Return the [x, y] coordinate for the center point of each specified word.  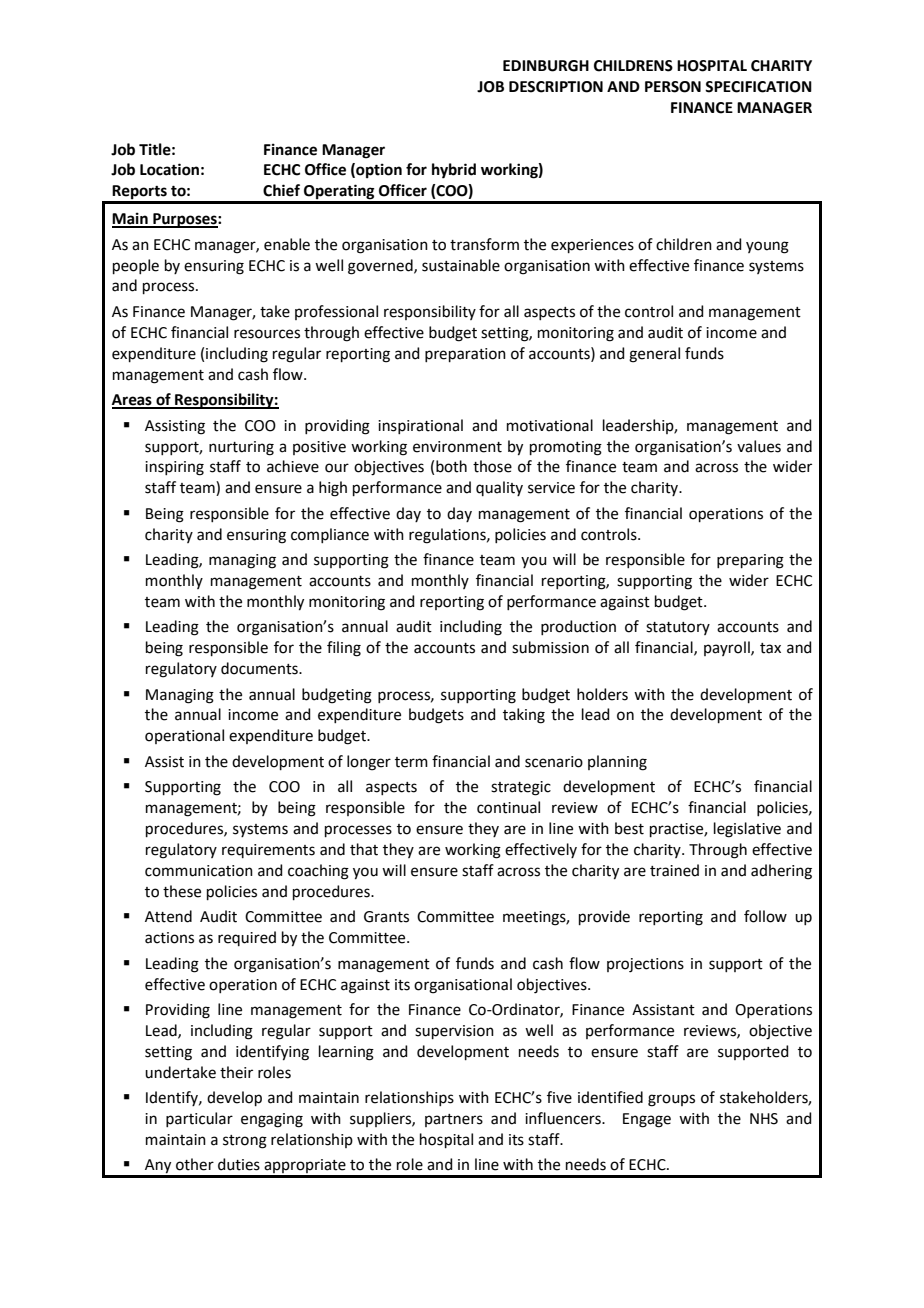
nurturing [241, 448]
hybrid [454, 171]
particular [199, 1119]
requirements [268, 851]
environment [457, 447]
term [411, 762]
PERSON [673, 87]
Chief [281, 190]
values [759, 446]
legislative [747, 830]
